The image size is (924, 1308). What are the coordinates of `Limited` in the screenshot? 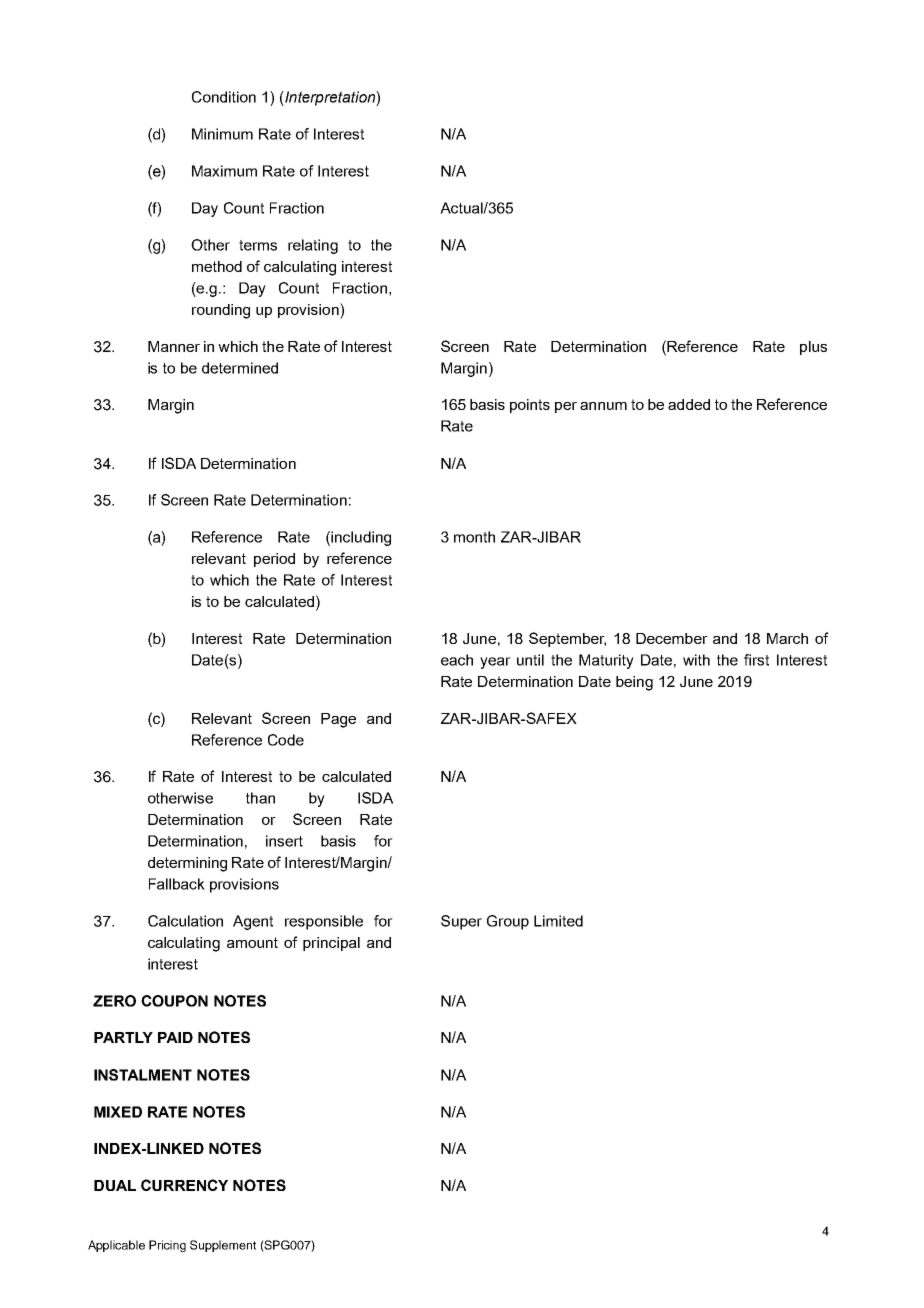 It's located at (558, 921).
